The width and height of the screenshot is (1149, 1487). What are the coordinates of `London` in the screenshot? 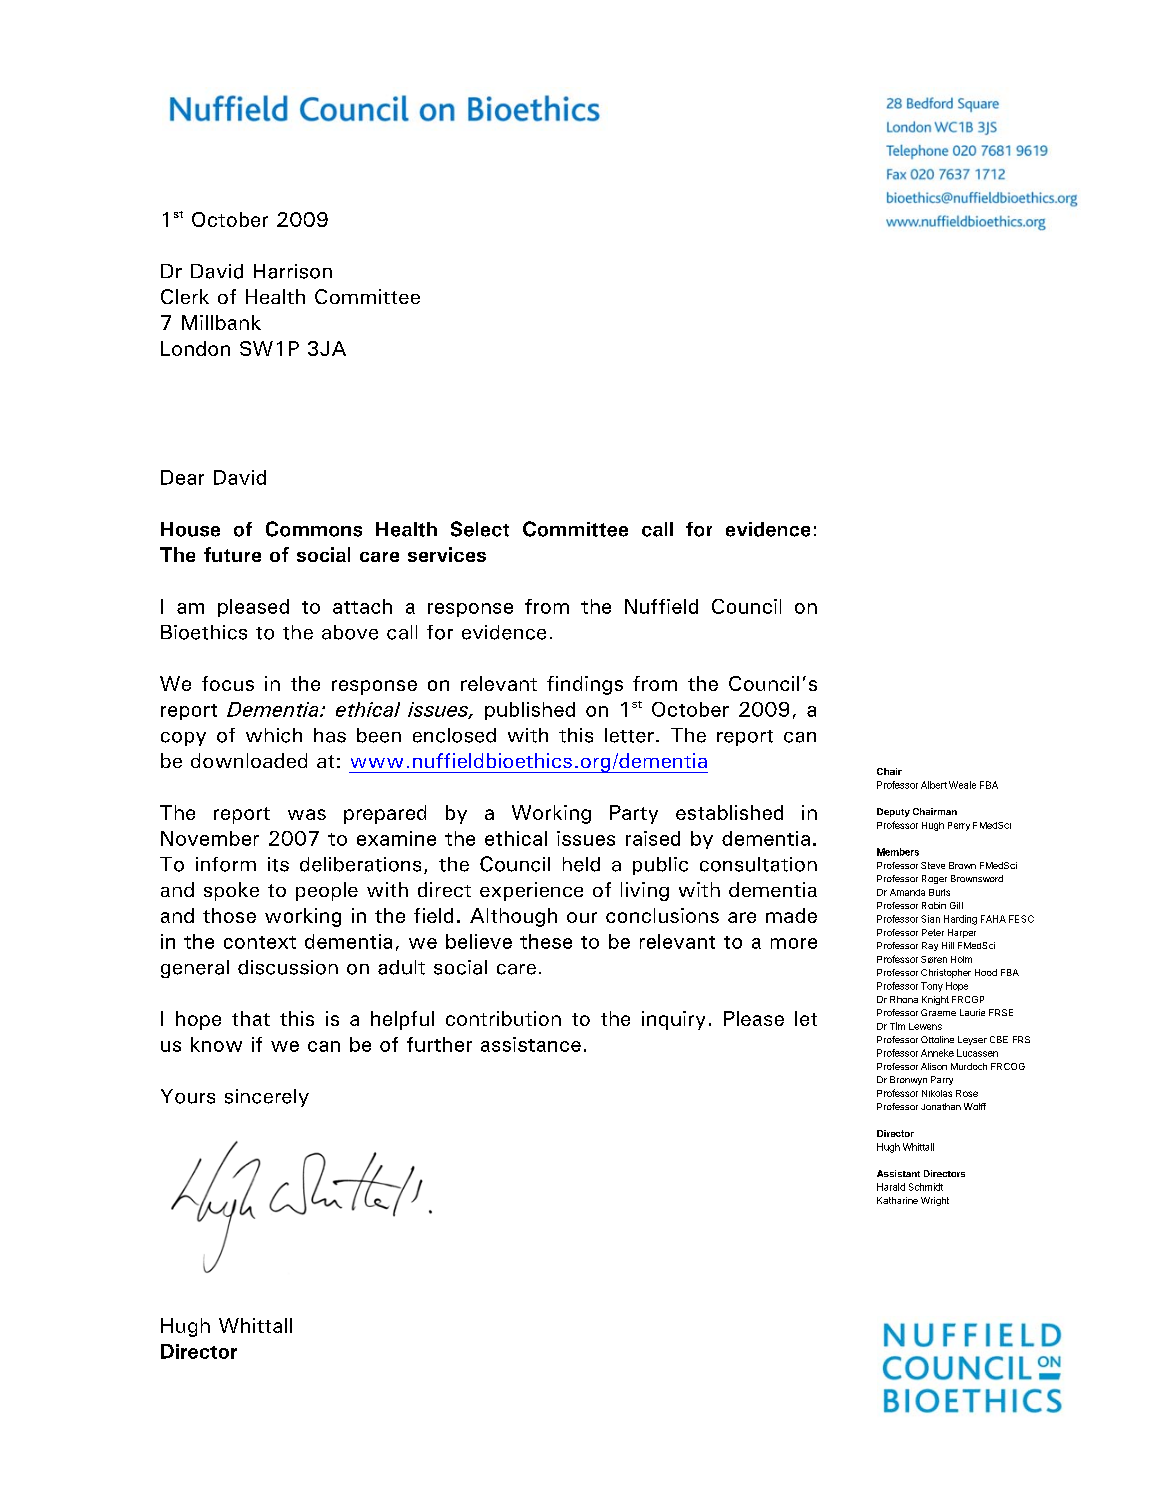 It's located at (195, 348).
